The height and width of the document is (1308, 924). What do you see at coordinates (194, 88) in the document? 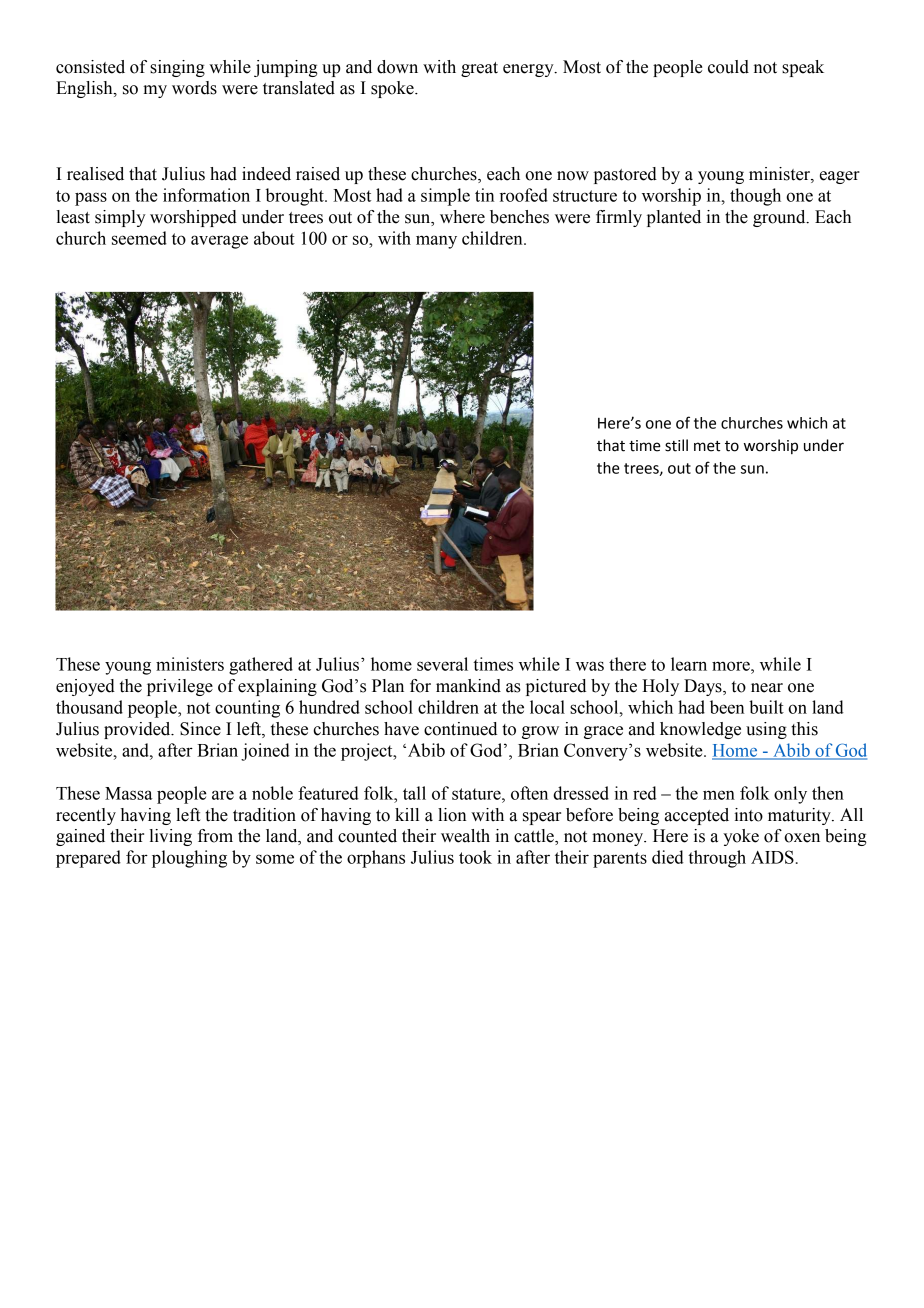
I see `words` at bounding box center [194, 88].
